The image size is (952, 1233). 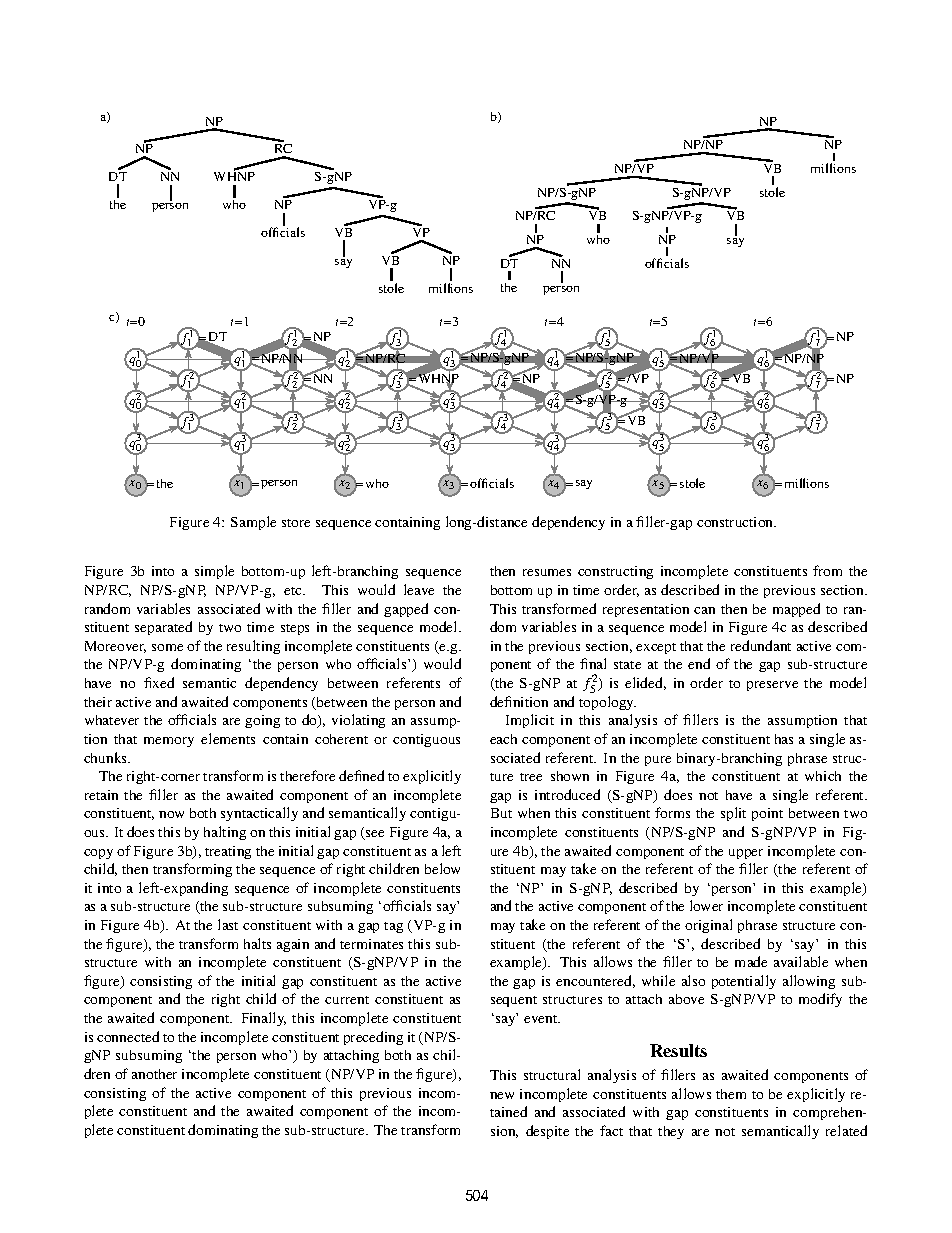 I want to click on halts, so click(x=257, y=943).
